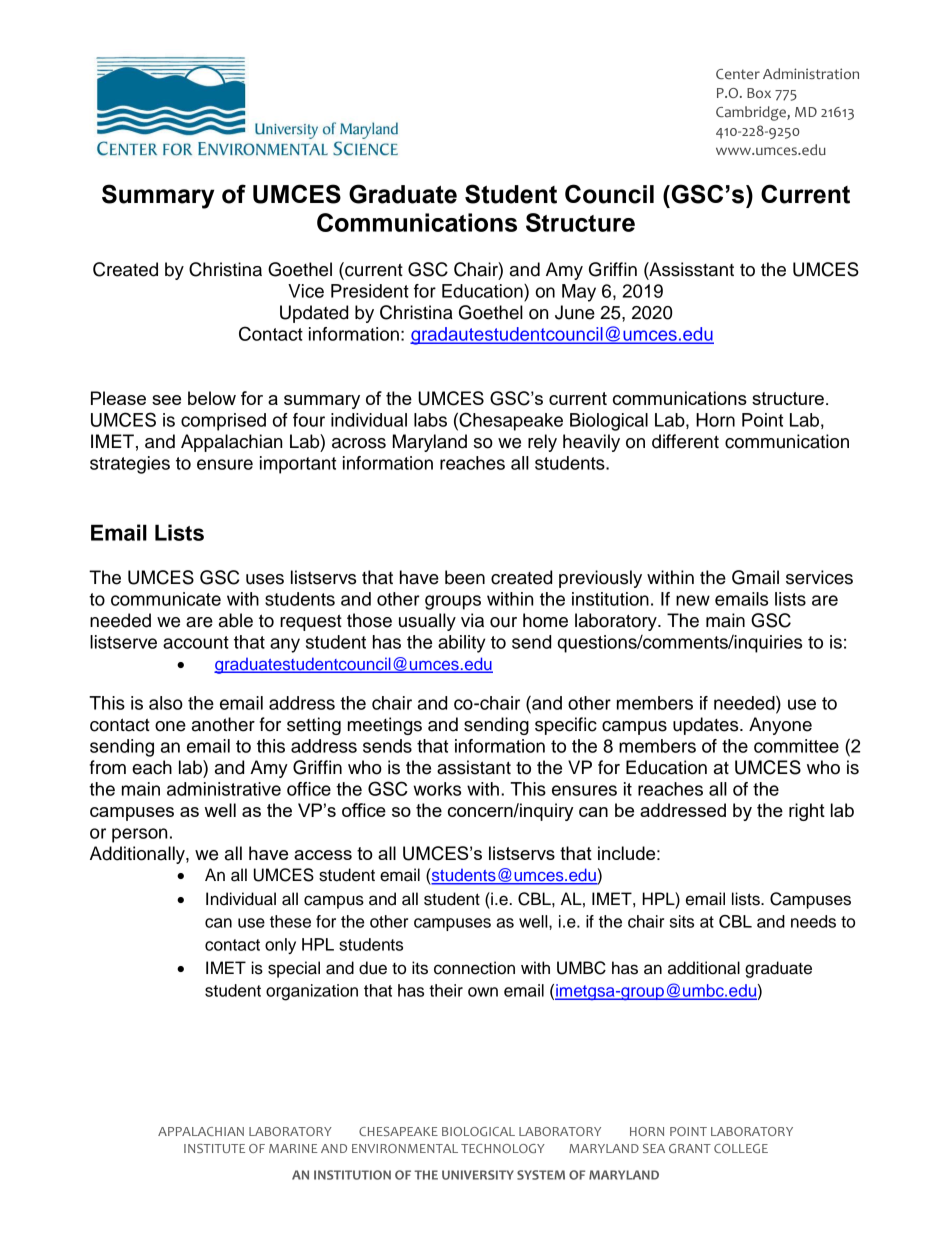 This image has height=1233, width=952. What do you see at coordinates (472, 620) in the image?
I see `via` at bounding box center [472, 620].
